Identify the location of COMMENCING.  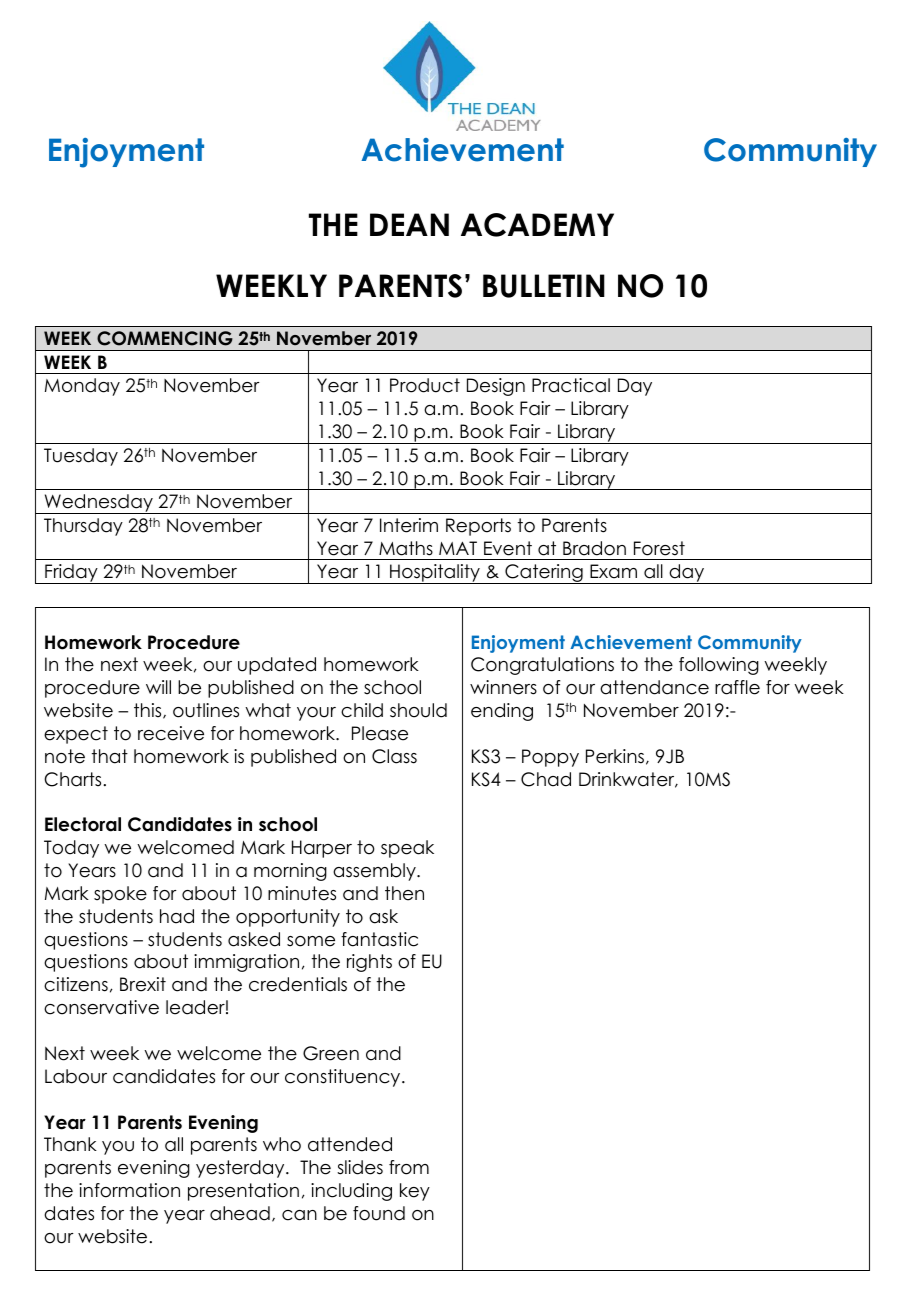
(165, 338).
